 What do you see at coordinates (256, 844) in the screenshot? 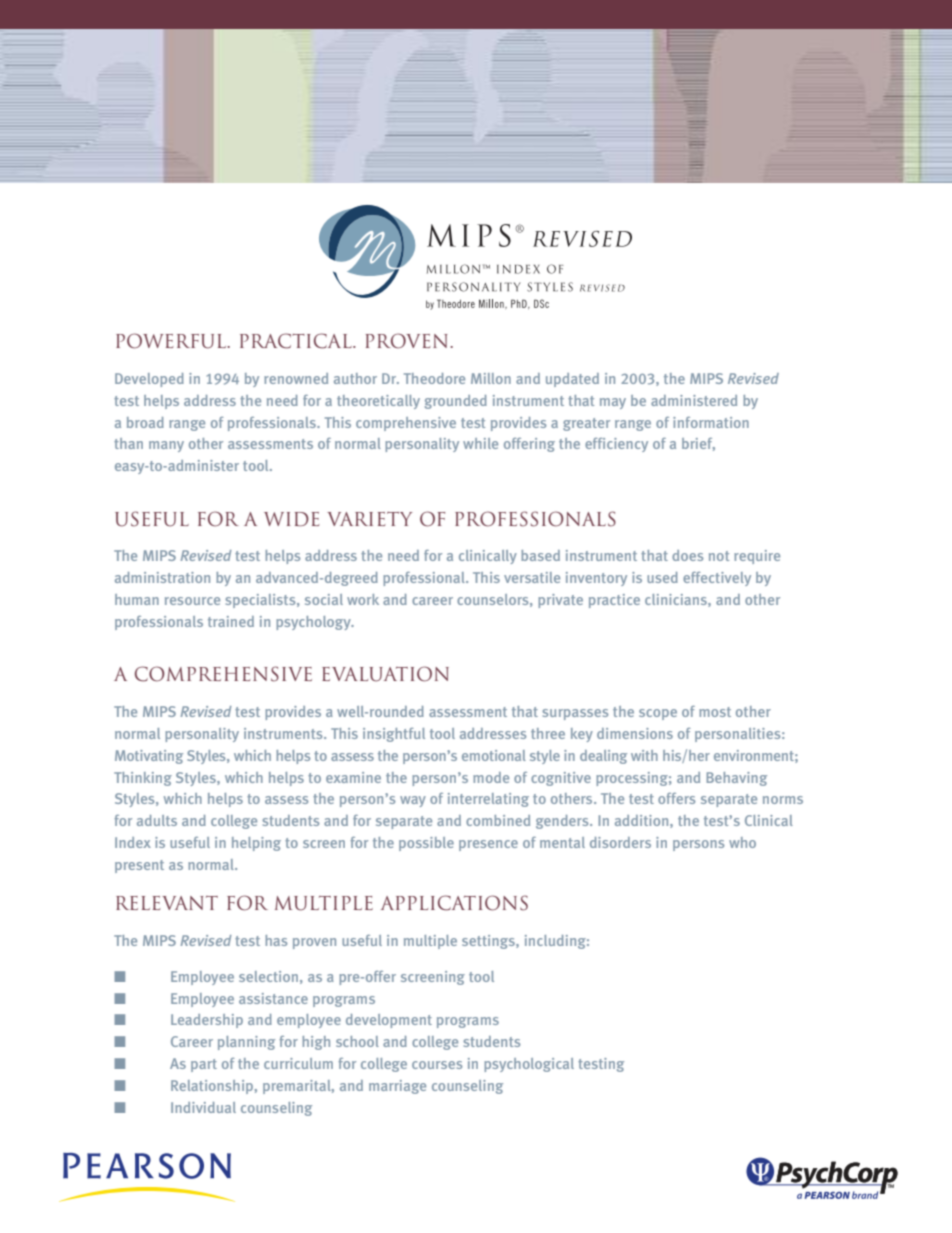
I see `helping` at bounding box center [256, 844].
